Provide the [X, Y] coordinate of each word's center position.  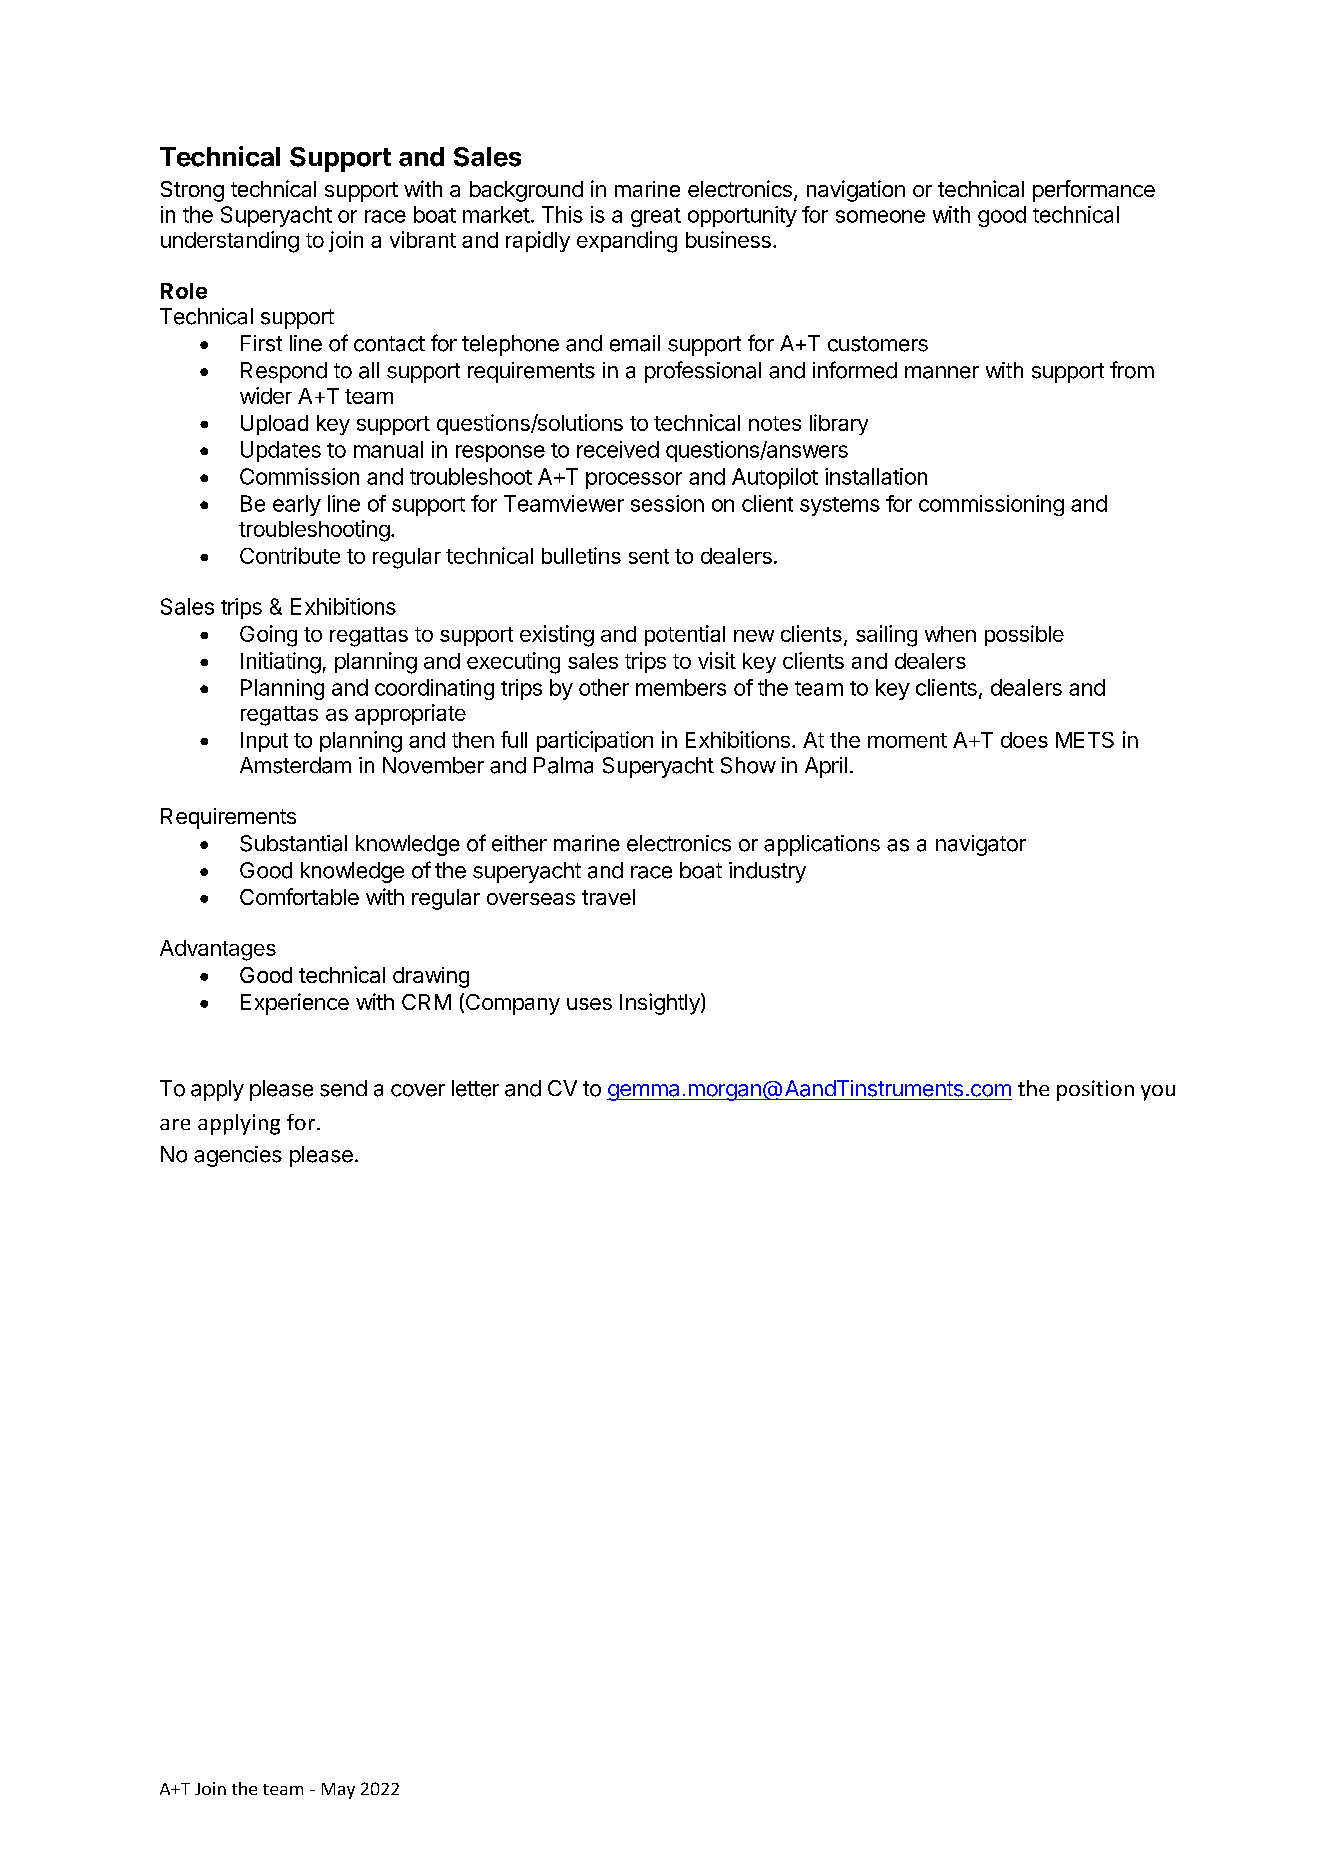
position [1095, 1090]
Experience [295, 1004]
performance [1094, 191]
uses [589, 1004]
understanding [230, 242]
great [656, 217]
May [338, 1791]
